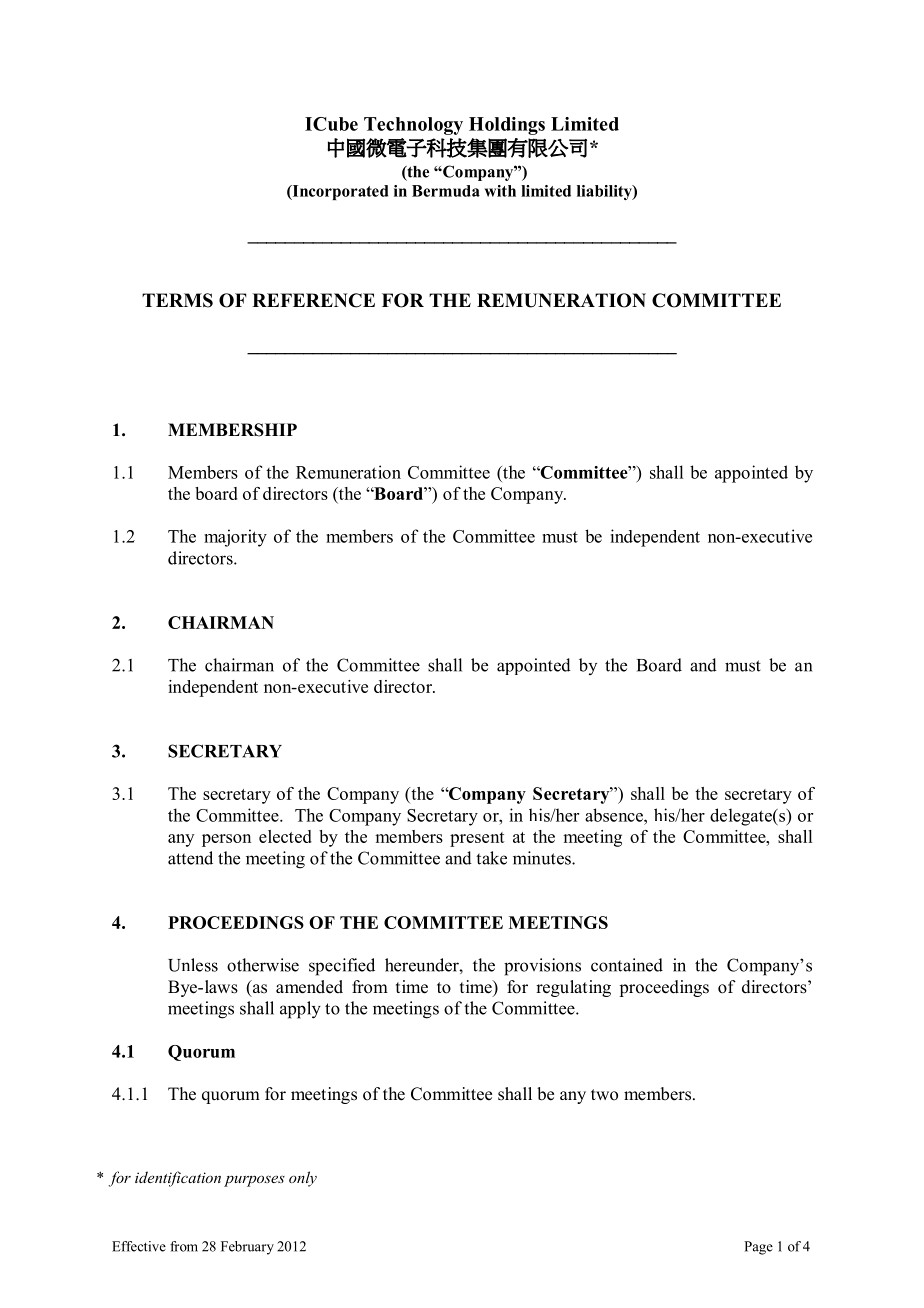 The image size is (924, 1308). What do you see at coordinates (507, 126) in the document?
I see `Holdings` at bounding box center [507, 126].
